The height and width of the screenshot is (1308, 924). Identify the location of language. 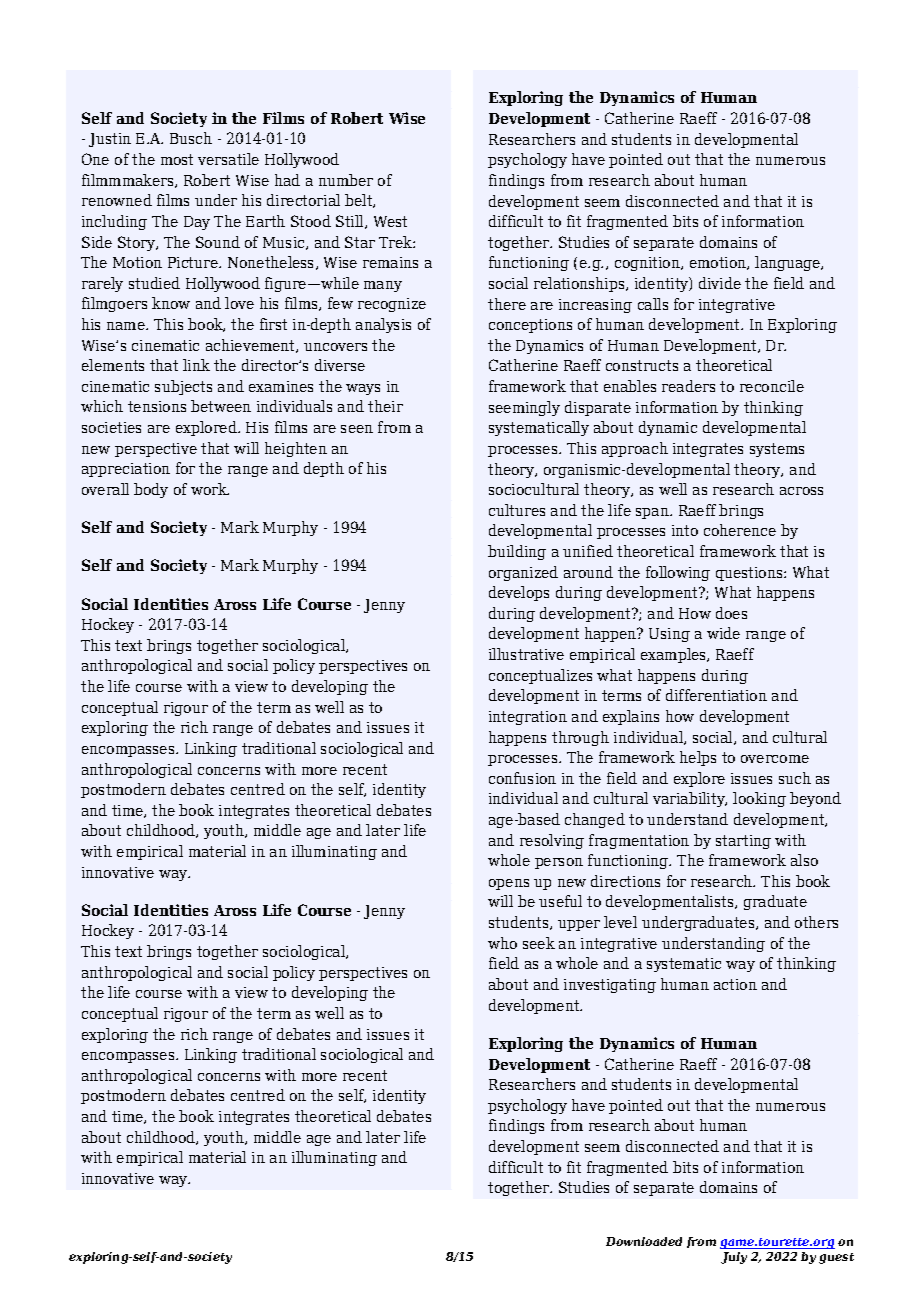
(789, 263).
